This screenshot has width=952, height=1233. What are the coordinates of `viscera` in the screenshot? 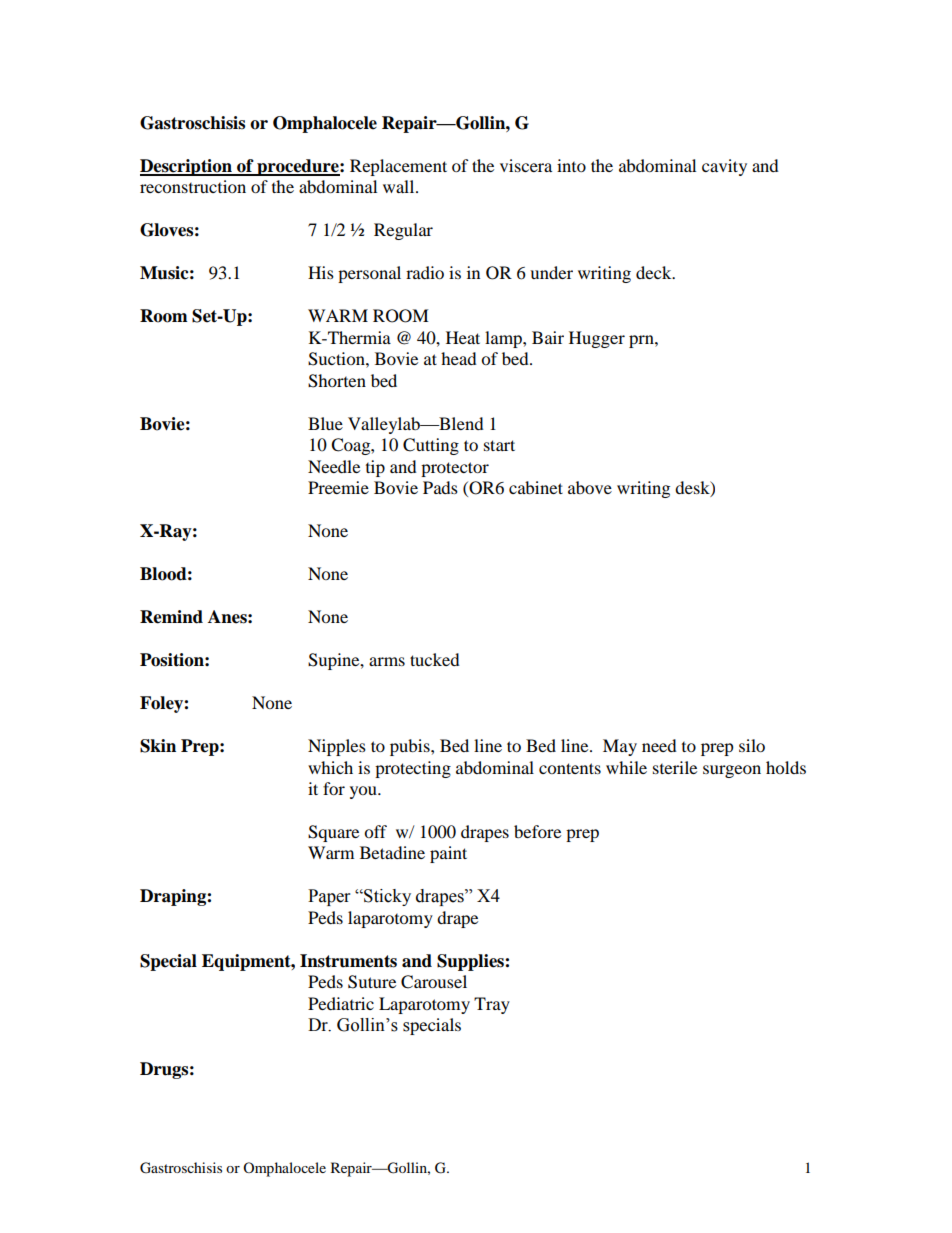 It's located at (526, 165).
